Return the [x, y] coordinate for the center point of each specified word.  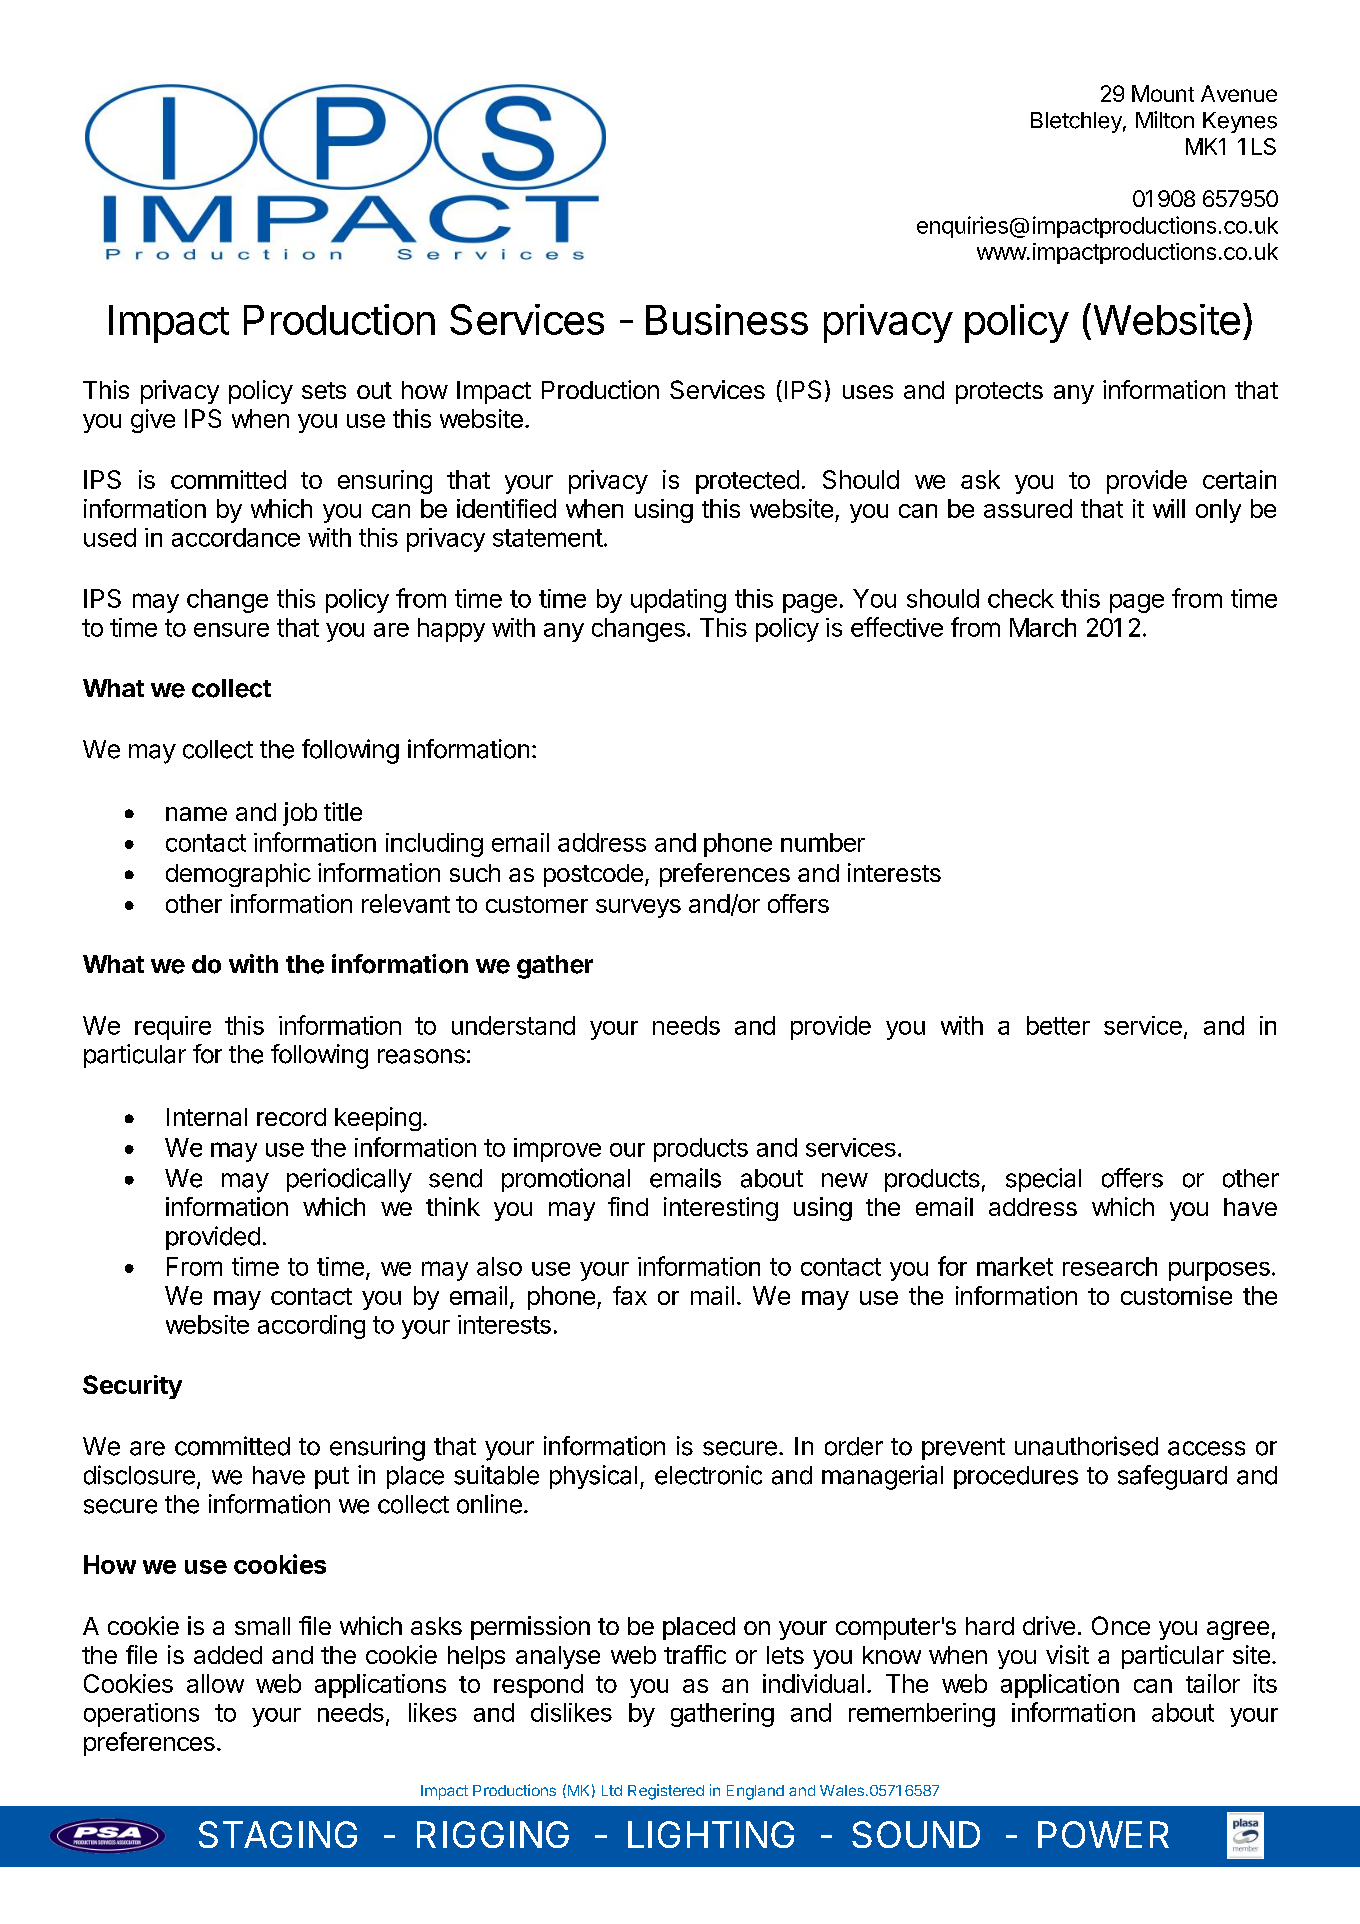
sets [324, 390]
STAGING [278, 1834]
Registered [666, 1792]
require [173, 1028]
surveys [638, 908]
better [1058, 1025]
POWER [1103, 1834]
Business [727, 319]
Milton [1165, 120]
